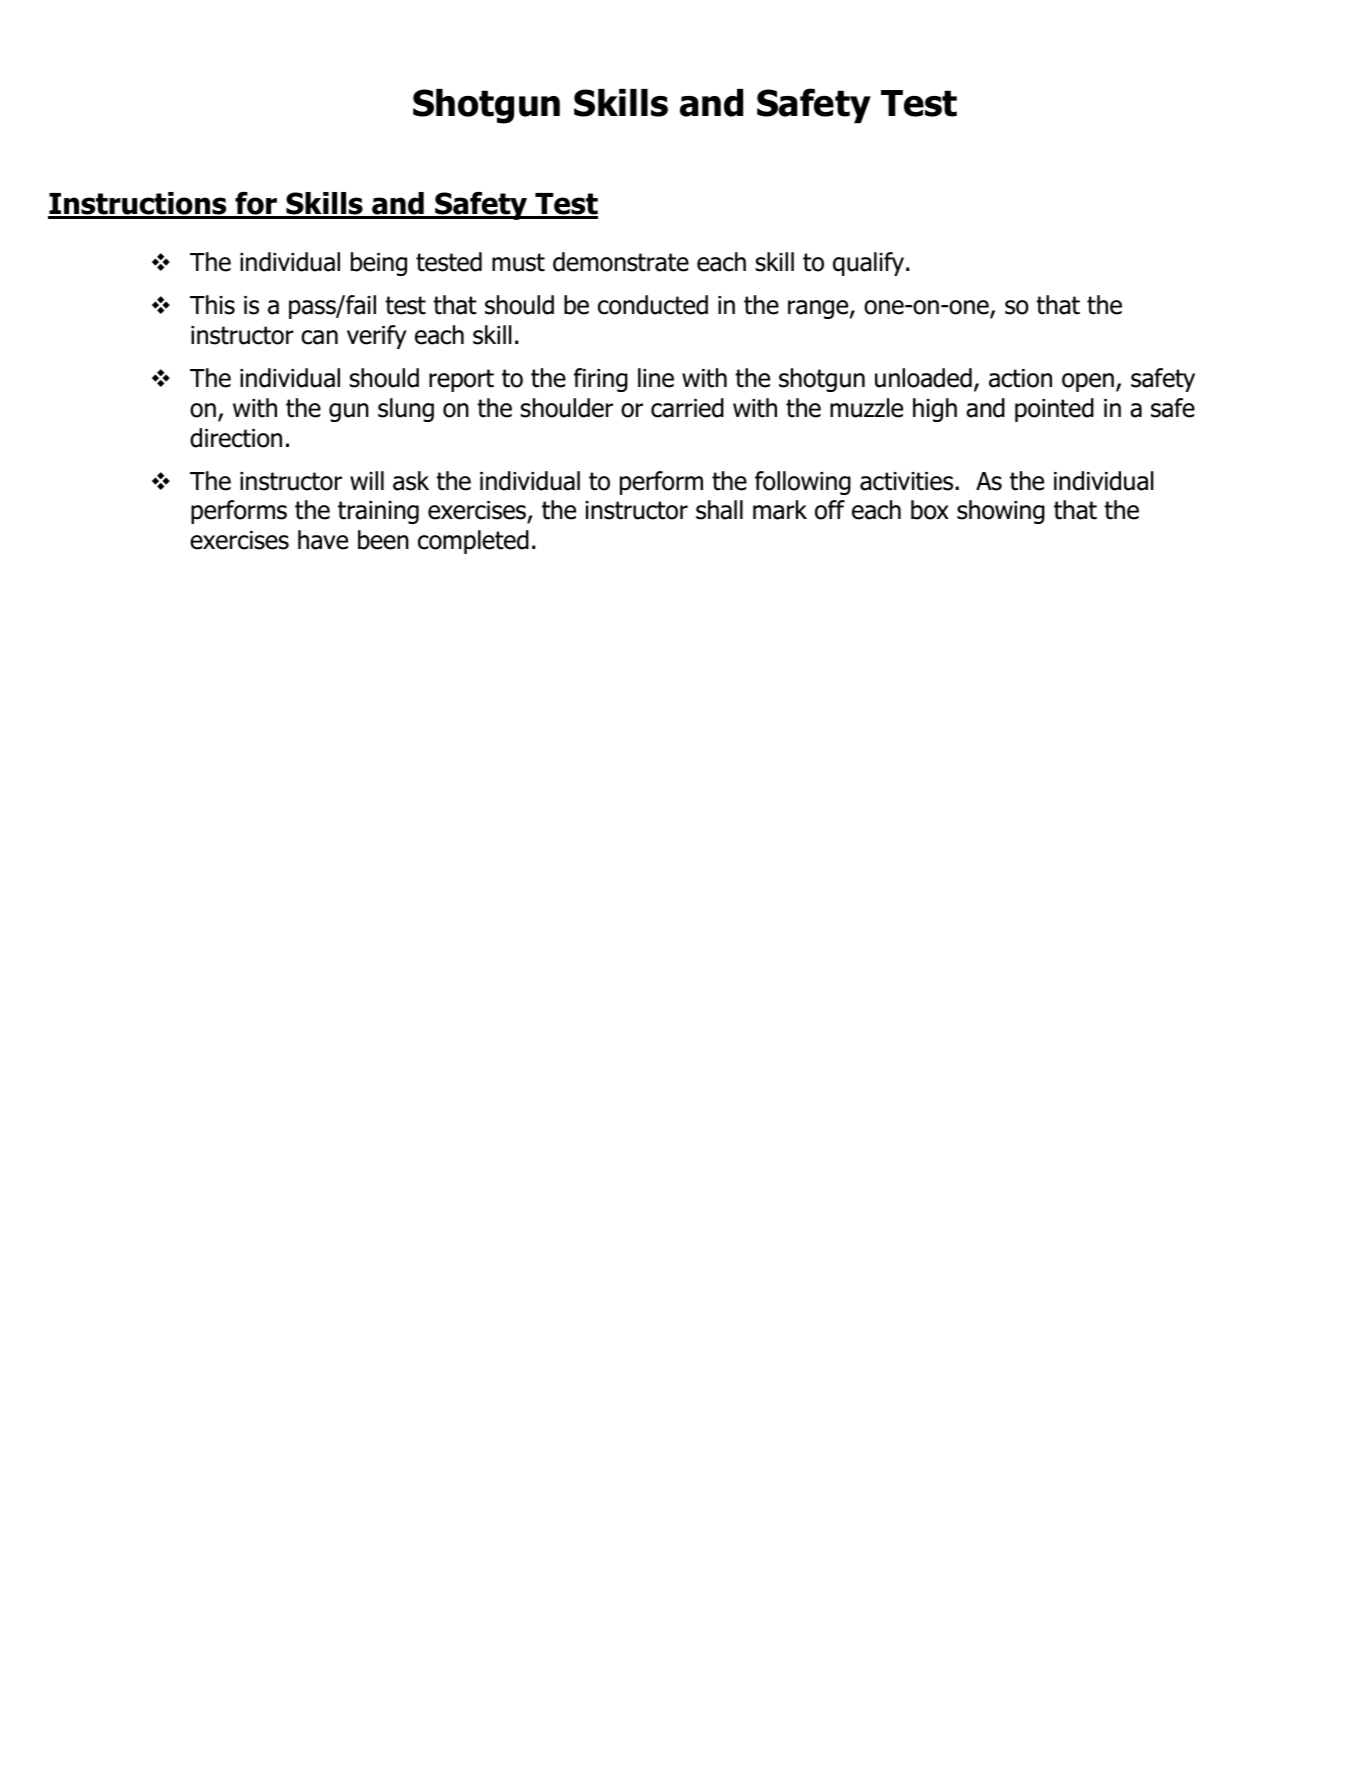  Describe the element at coordinates (870, 264) in the image. I see `qualify` at that location.
